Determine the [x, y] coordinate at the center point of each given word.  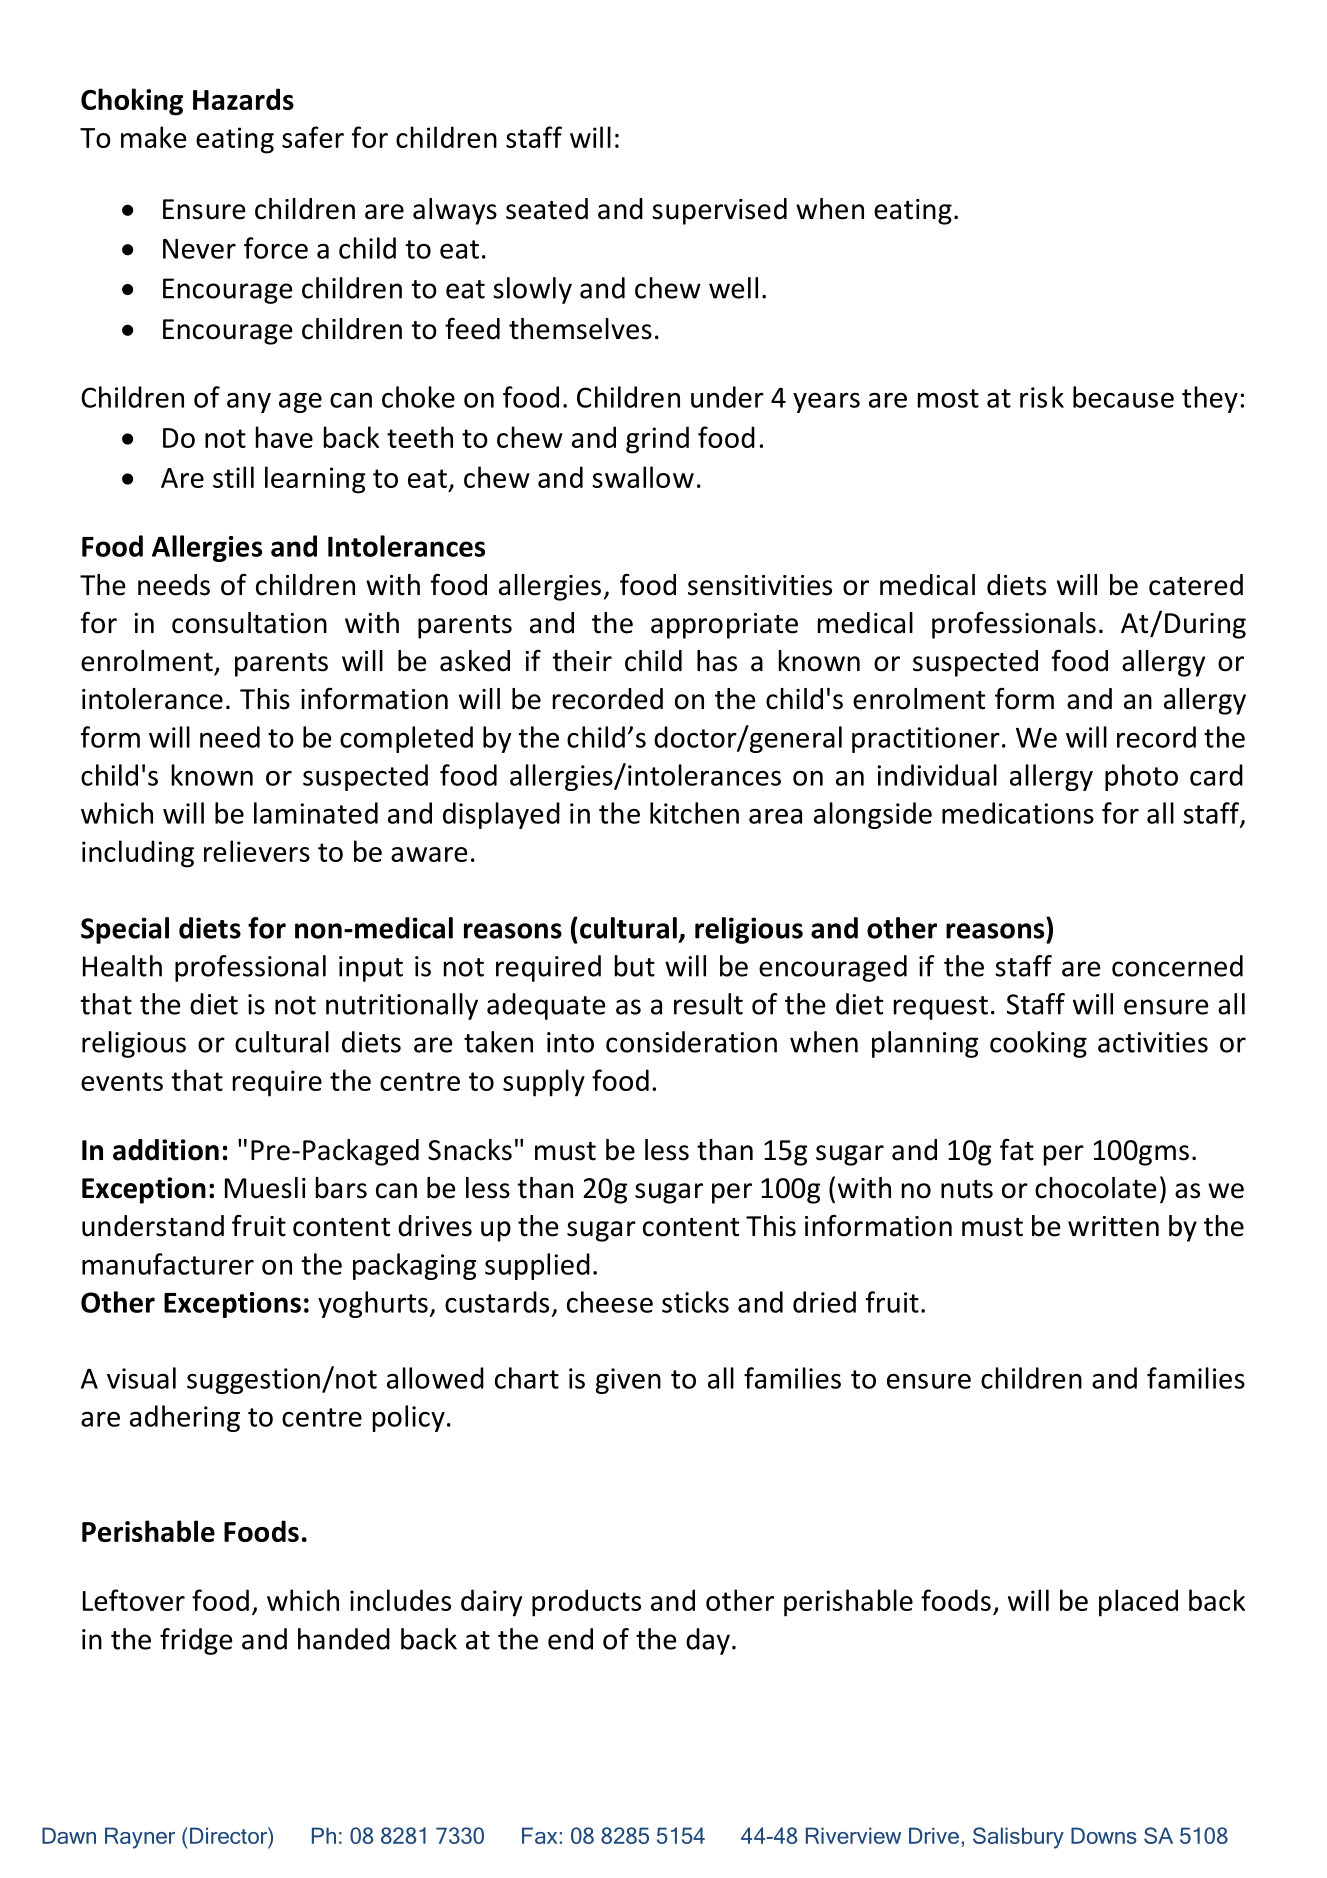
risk [1042, 397]
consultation [249, 623]
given [628, 1381]
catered [1196, 585]
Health [122, 966]
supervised [719, 211]
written [1113, 1226]
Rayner [140, 1838]
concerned [1177, 966]
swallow [643, 477]
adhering [185, 1418]
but [635, 966]
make [154, 137]
